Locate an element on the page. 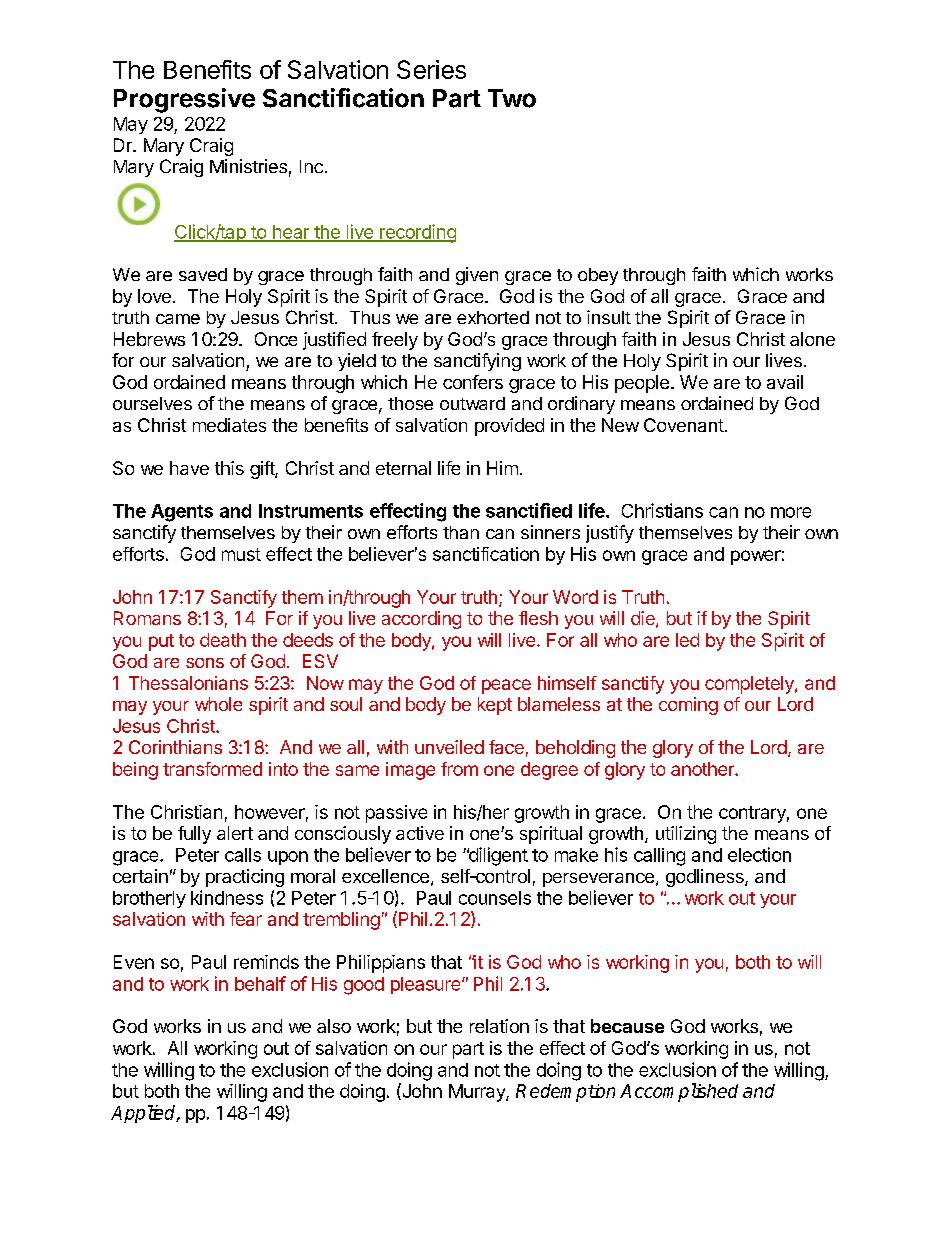  Two is located at coordinates (512, 98).
